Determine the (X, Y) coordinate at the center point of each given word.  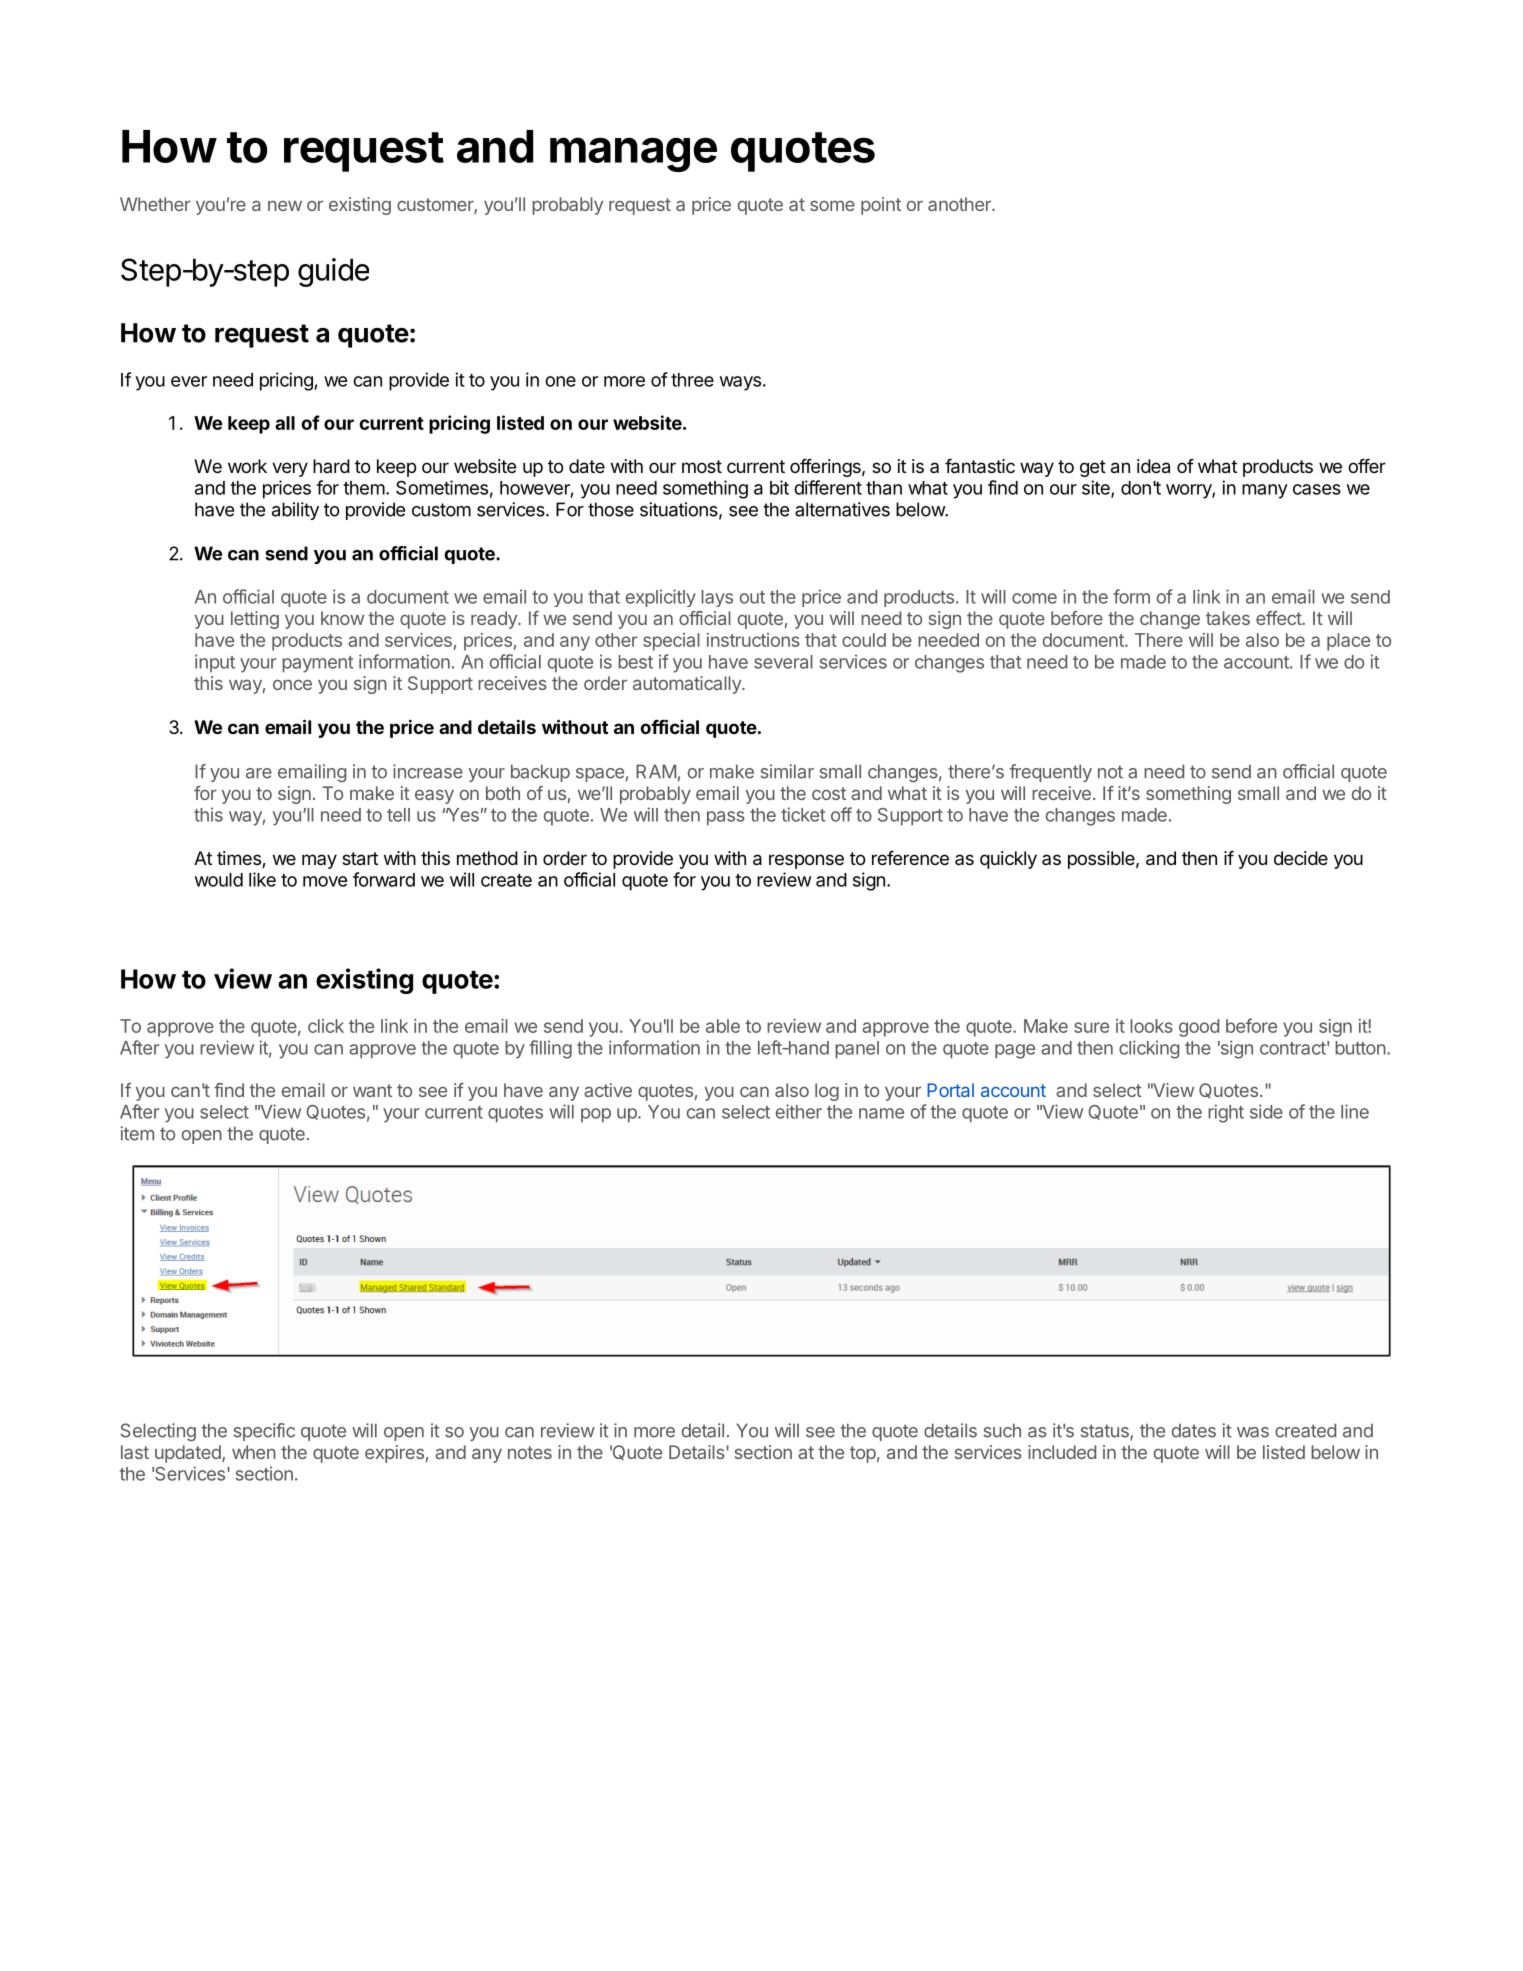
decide (1301, 858)
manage (633, 154)
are (259, 773)
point (881, 206)
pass (726, 818)
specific (264, 1432)
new (285, 206)
